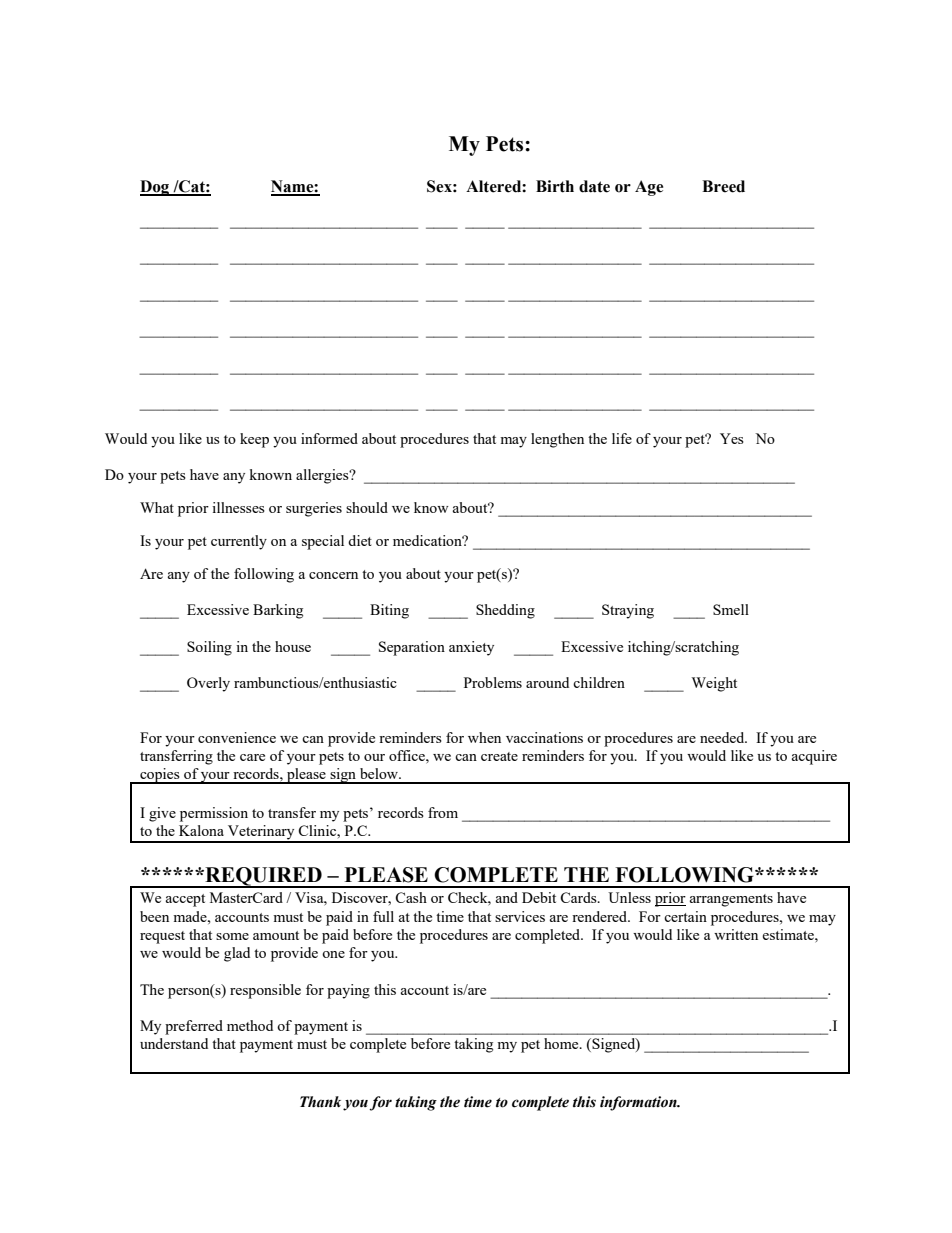 The height and width of the image is (1233, 952). I want to click on Dog, so click(156, 188).
